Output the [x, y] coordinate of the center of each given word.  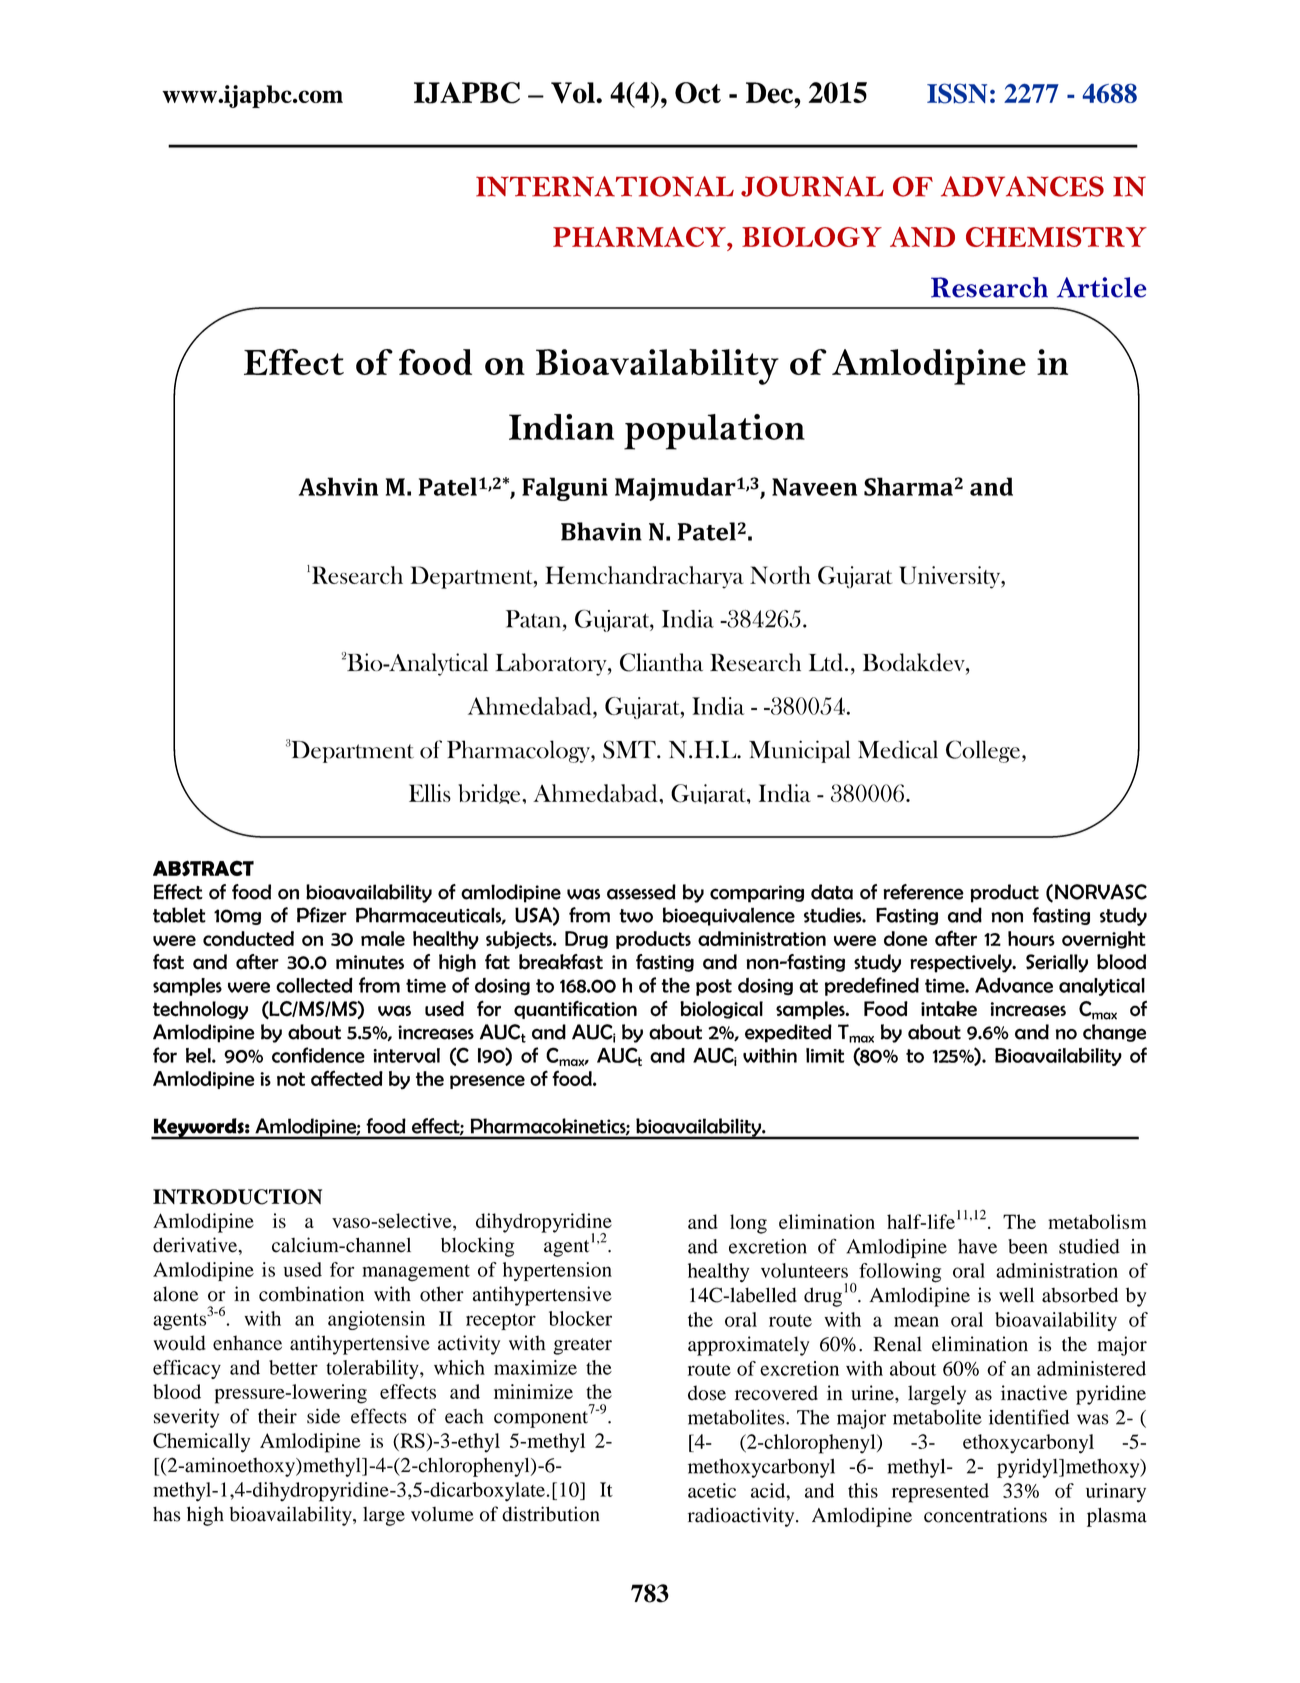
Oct [698, 93]
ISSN [957, 93]
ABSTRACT [203, 868]
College [983, 751]
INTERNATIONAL [605, 186]
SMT [630, 749]
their [277, 1416]
